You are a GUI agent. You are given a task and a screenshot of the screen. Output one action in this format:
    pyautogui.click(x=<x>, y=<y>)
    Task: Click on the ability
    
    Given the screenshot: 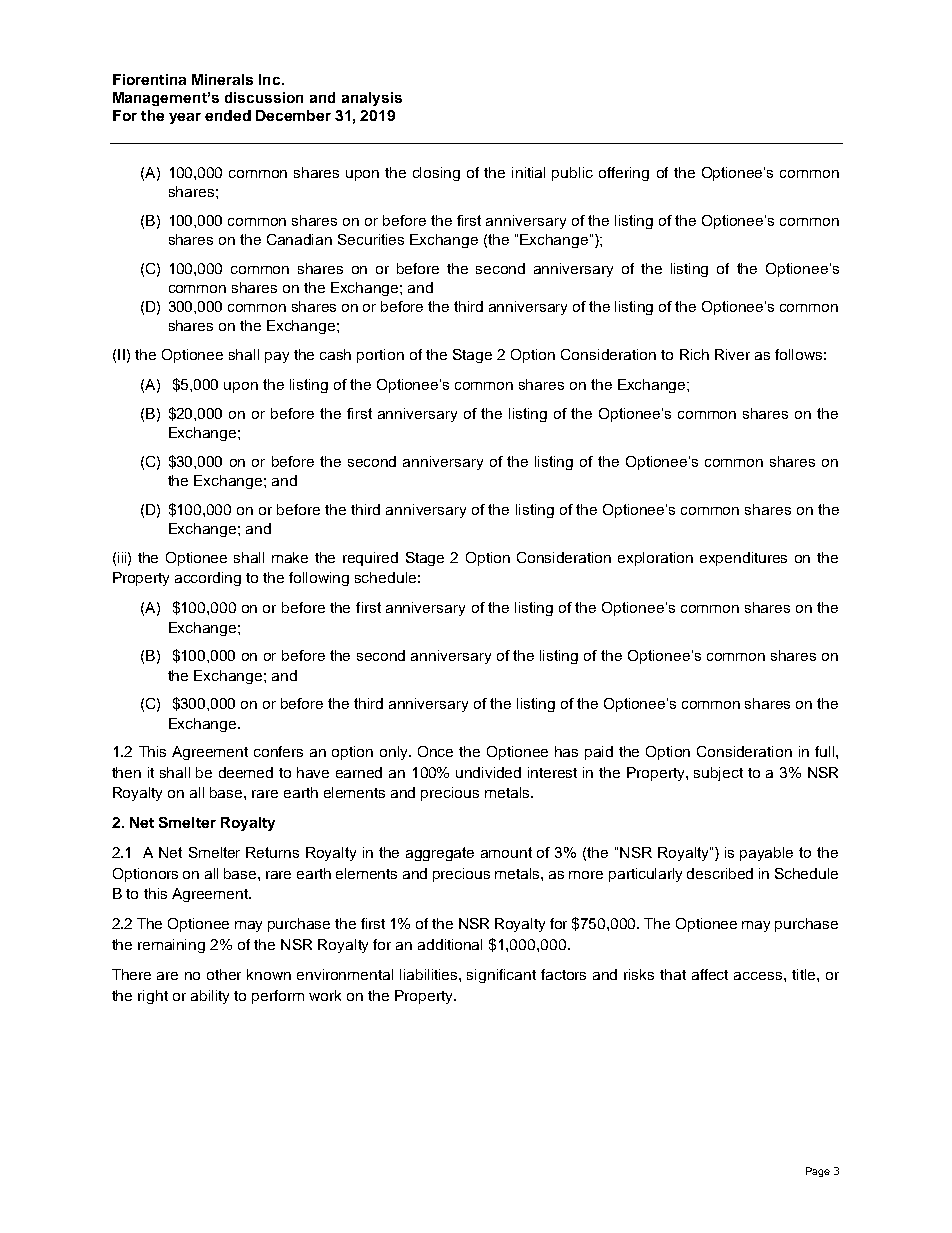 What is the action you would take?
    pyautogui.click(x=210, y=997)
